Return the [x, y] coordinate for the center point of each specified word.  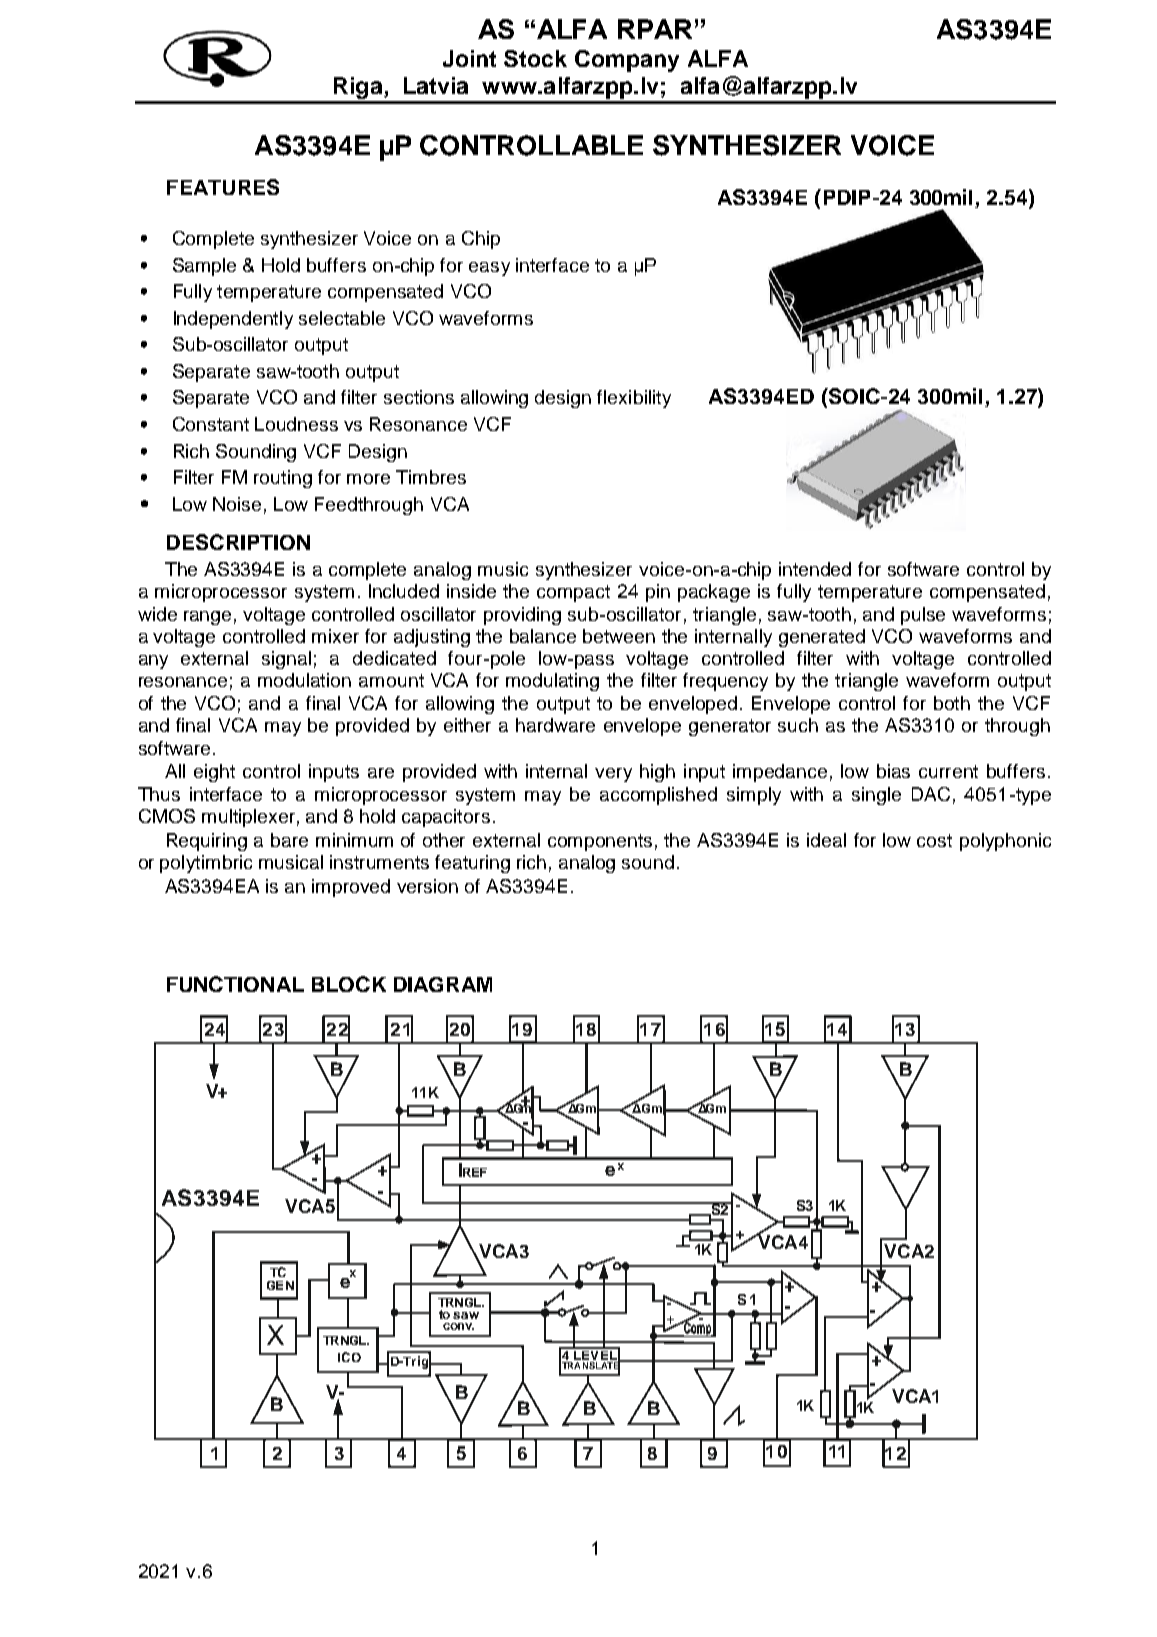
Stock [535, 58]
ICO [349, 1357]
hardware [555, 725]
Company [627, 61]
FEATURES [223, 187]
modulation [304, 680]
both [952, 703]
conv [458, 1326]
